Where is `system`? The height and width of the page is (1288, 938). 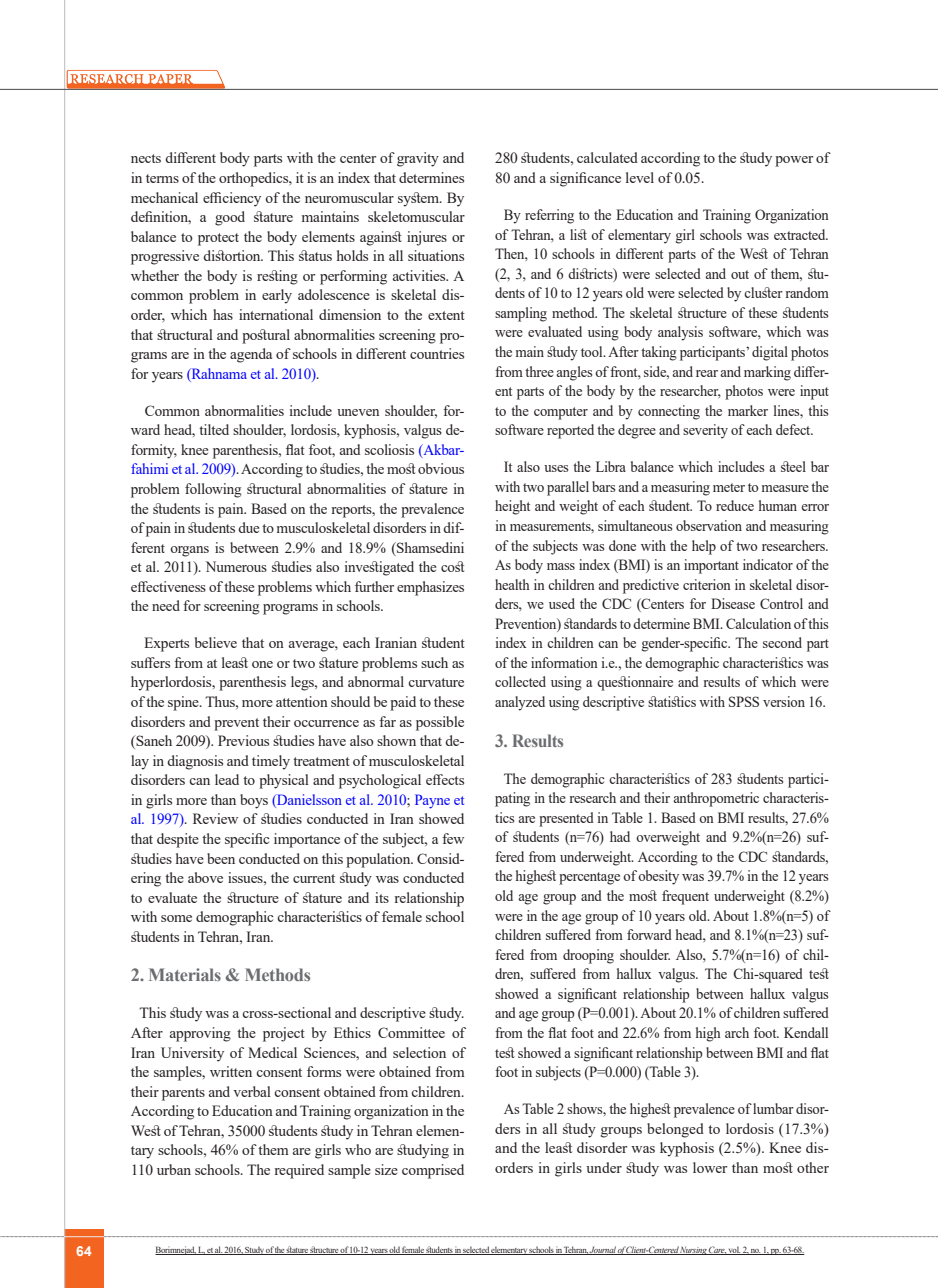
system is located at coordinates (420, 199).
